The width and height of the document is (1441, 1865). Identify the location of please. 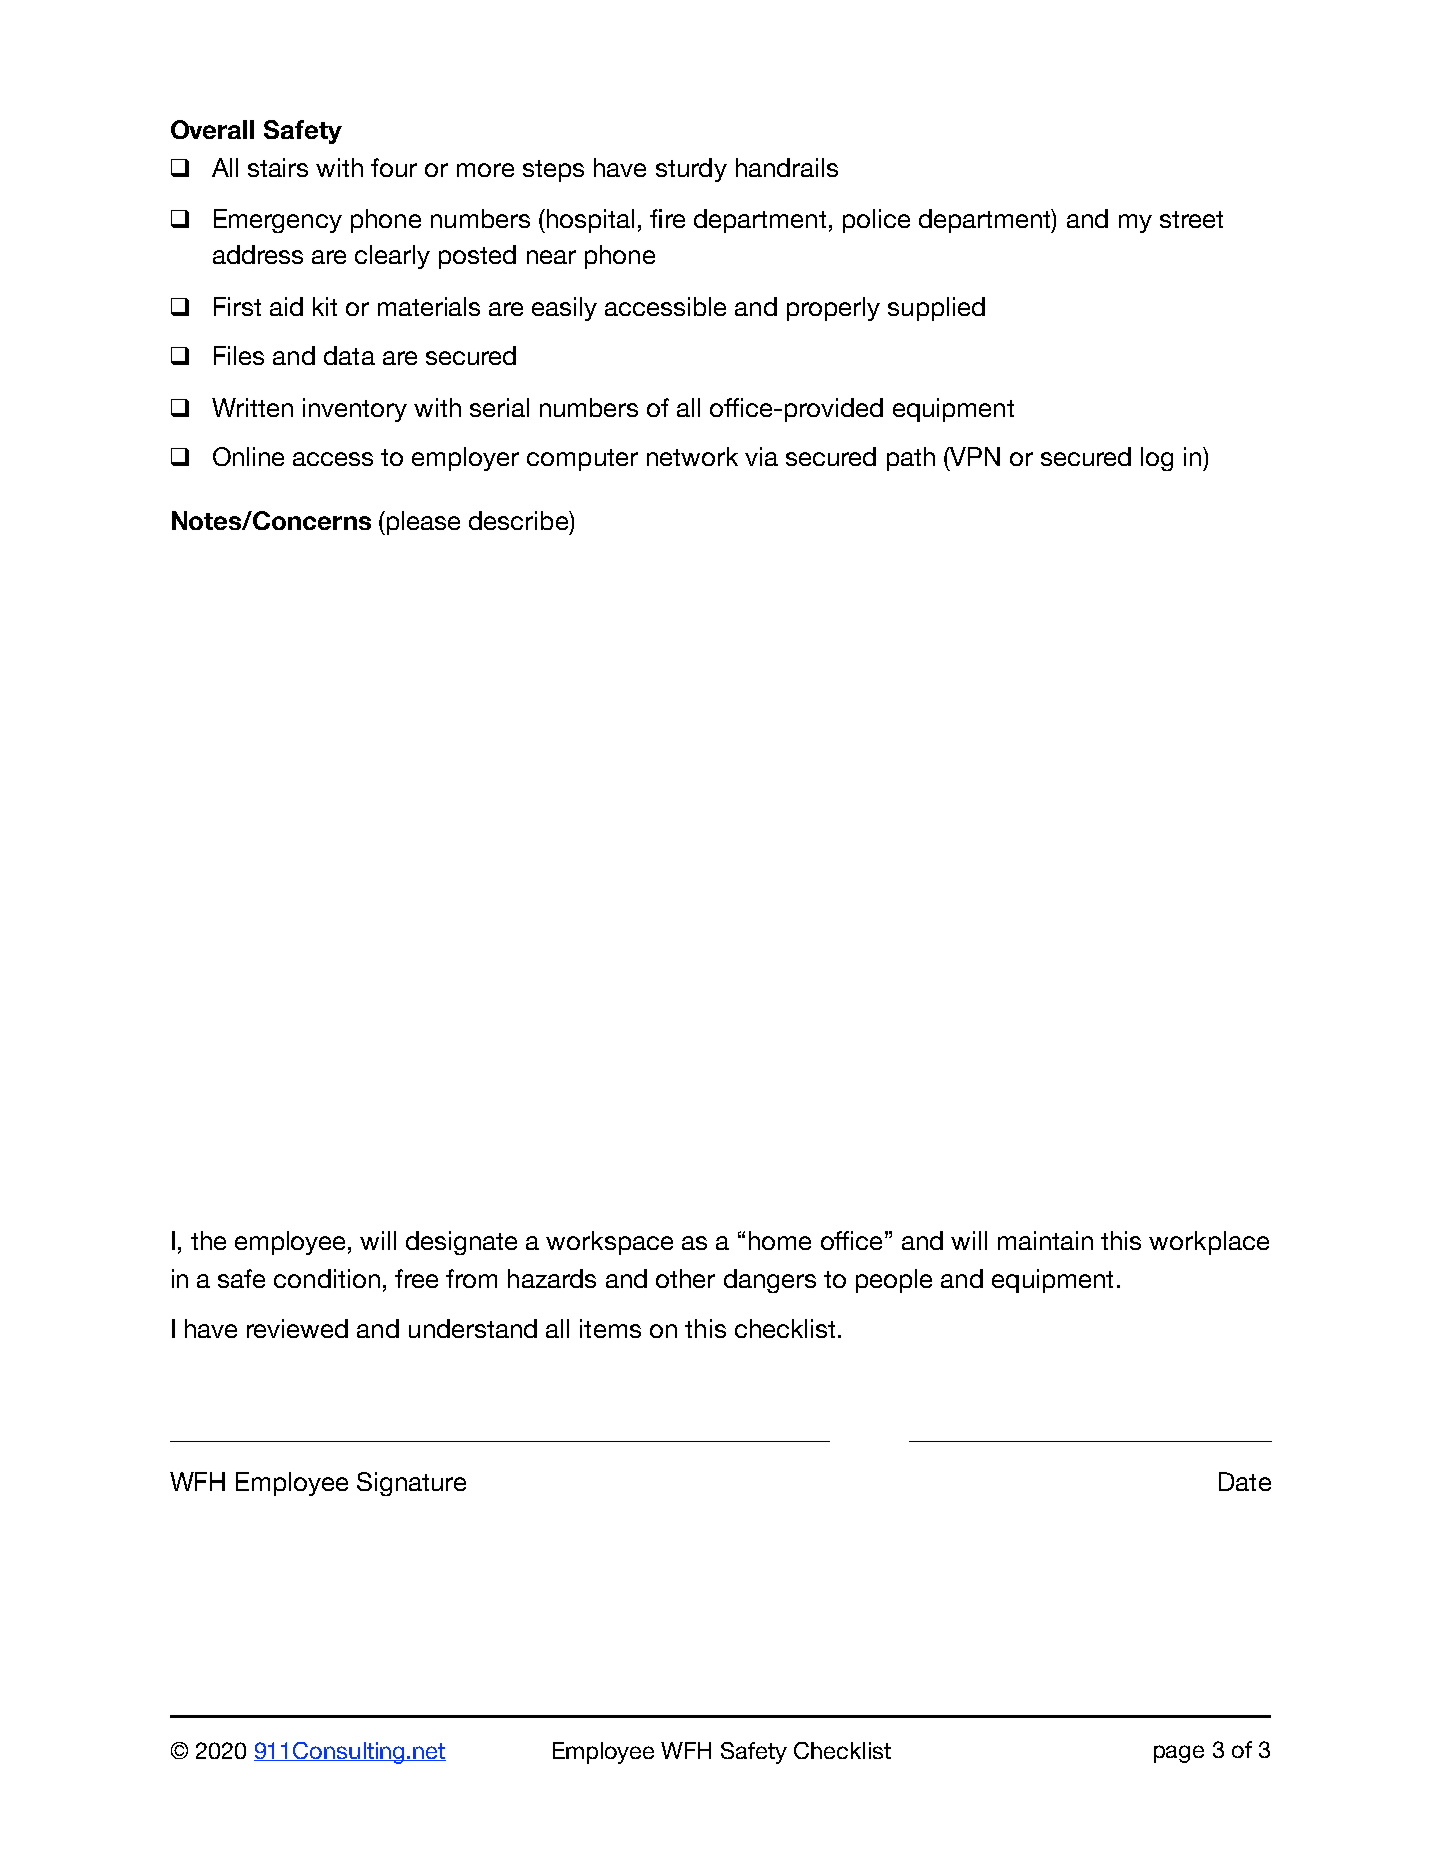
(423, 523).
